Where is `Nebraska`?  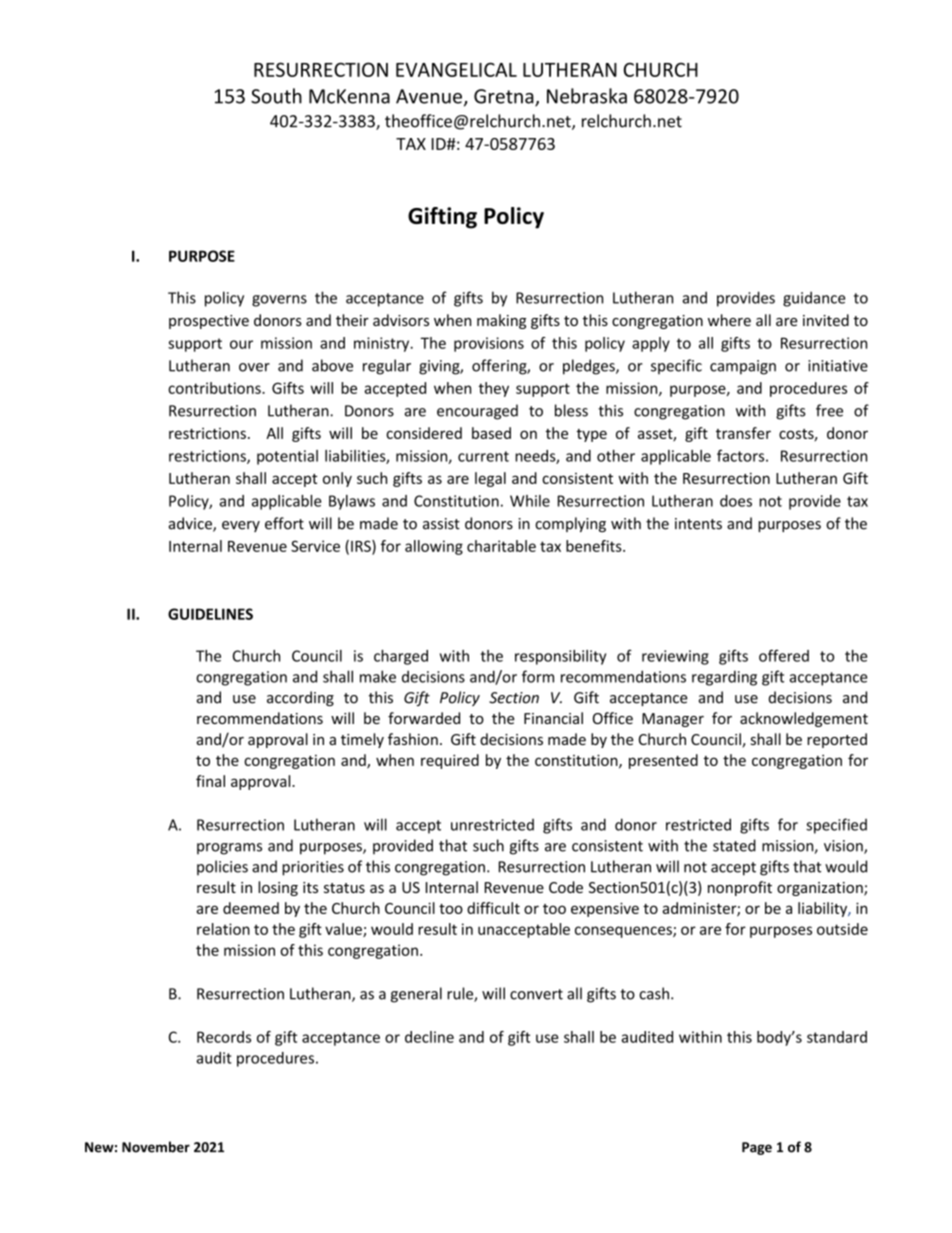 Nebraska is located at coordinates (587, 96).
